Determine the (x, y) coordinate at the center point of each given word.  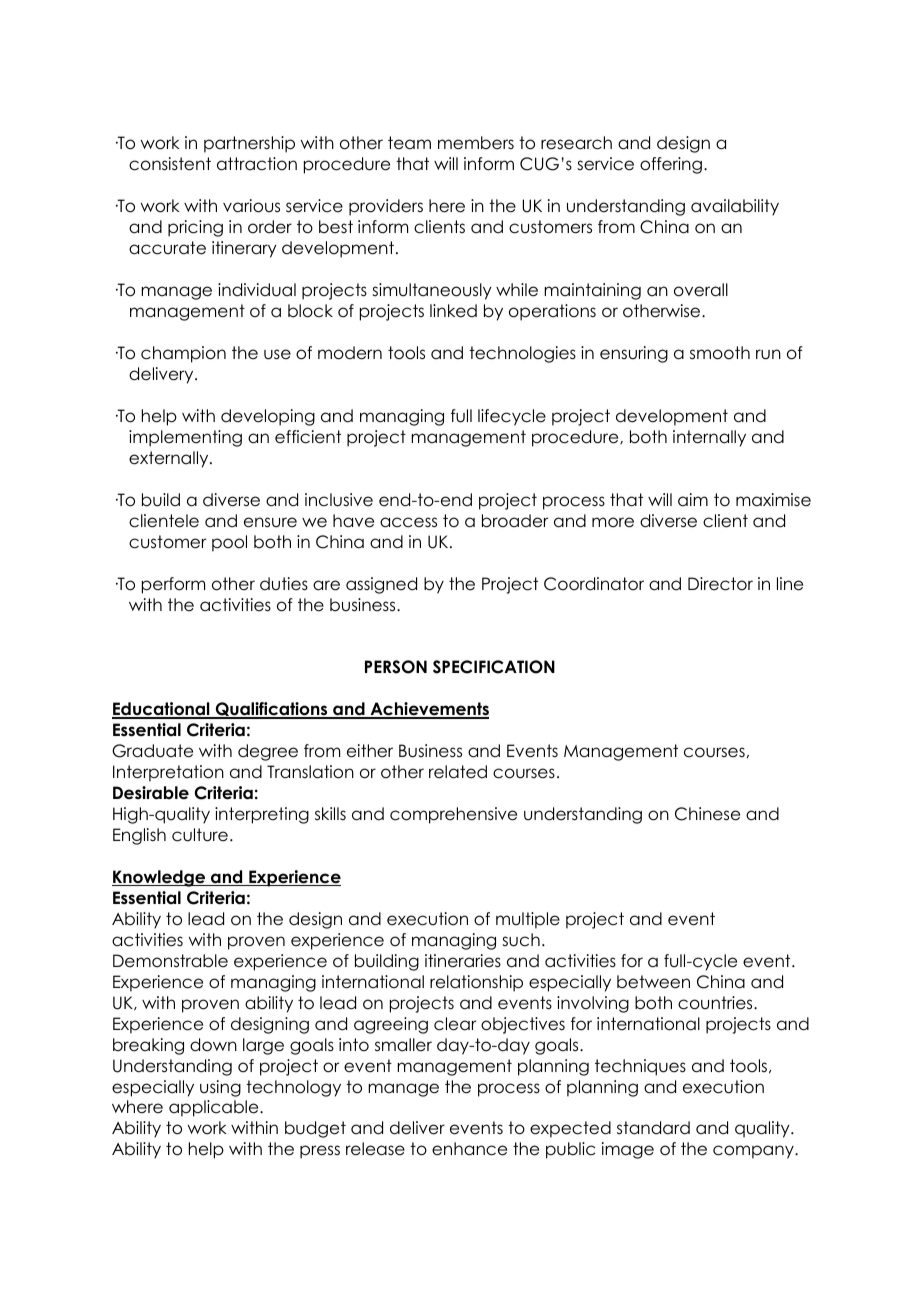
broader (515, 521)
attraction (257, 164)
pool (229, 543)
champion (183, 354)
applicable (215, 1108)
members (476, 143)
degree (268, 752)
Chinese (707, 814)
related (458, 772)
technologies (522, 354)
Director (720, 584)
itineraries (463, 961)
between (653, 982)
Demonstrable (170, 961)
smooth (720, 353)
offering (671, 165)
